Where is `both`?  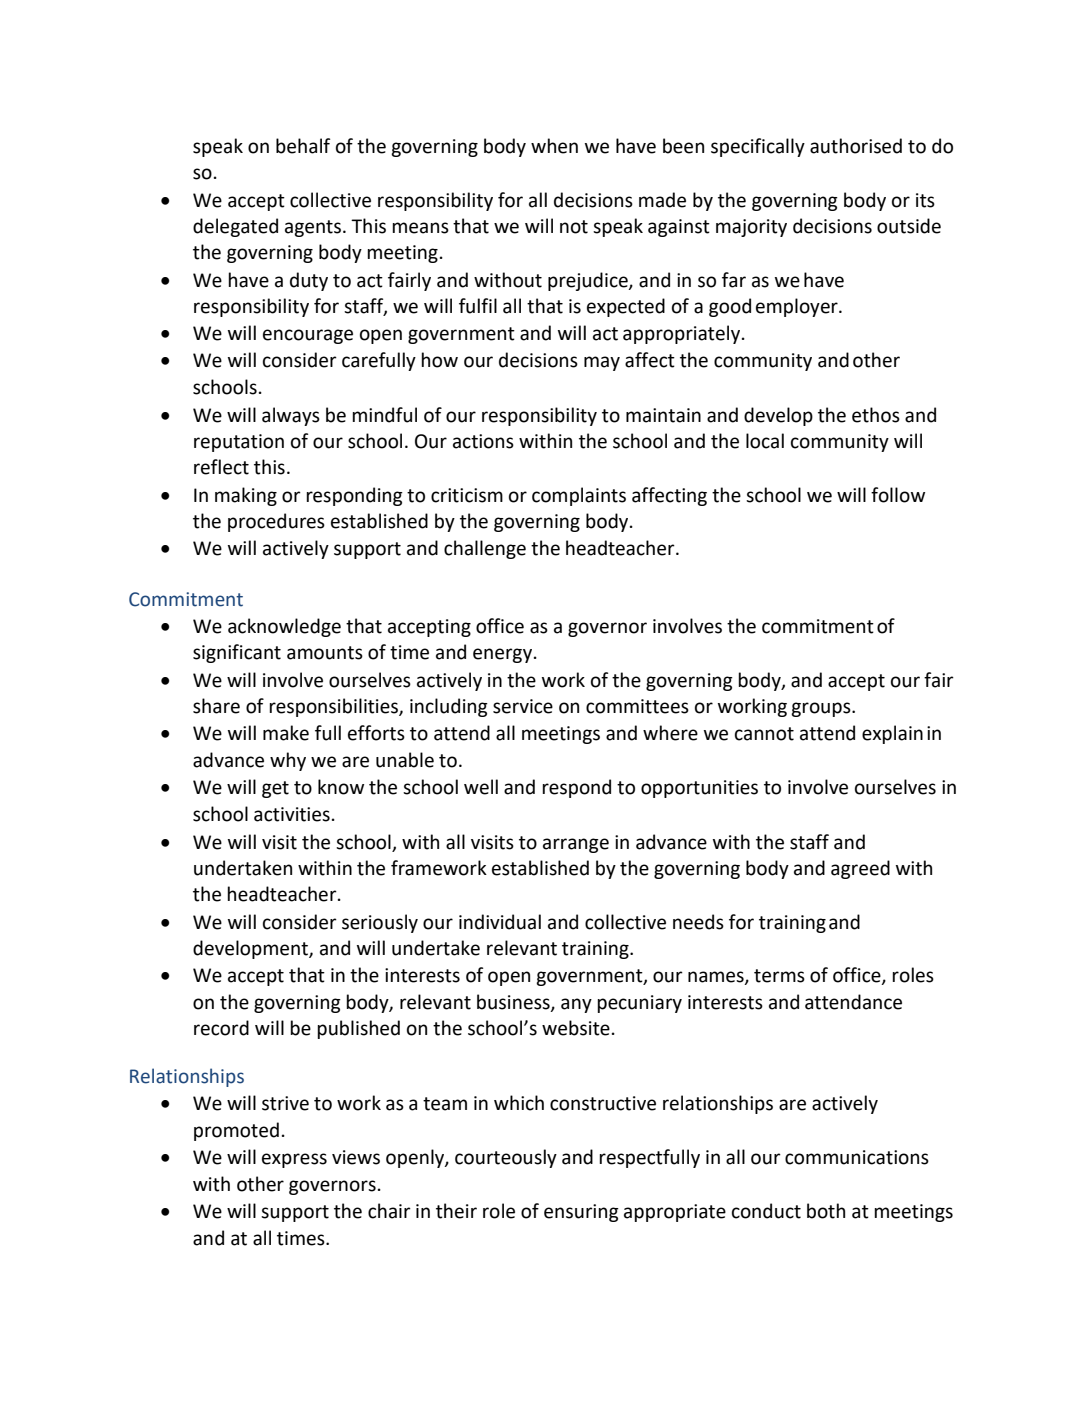
both is located at coordinates (826, 1211).
